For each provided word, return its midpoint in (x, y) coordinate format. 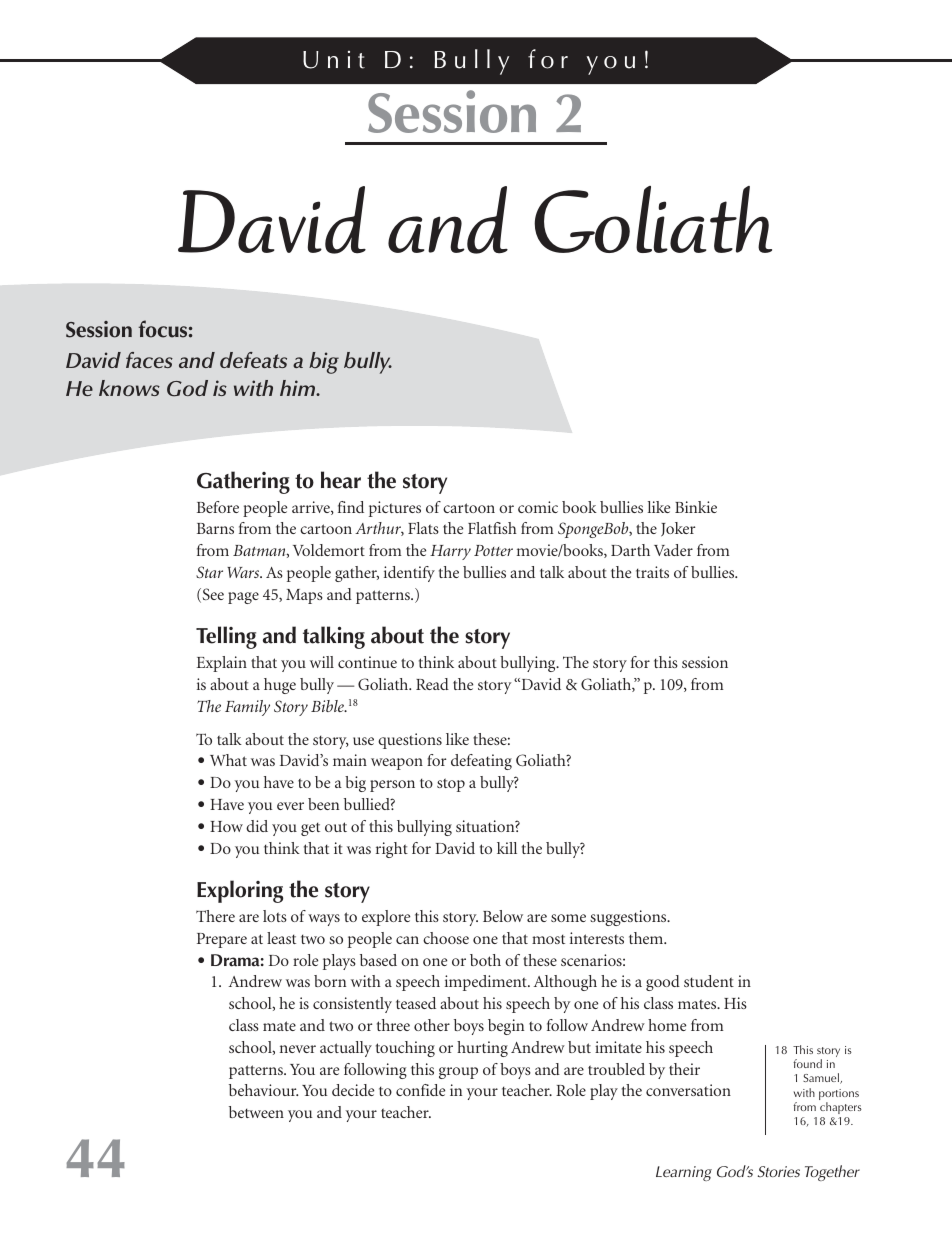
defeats (253, 360)
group (458, 1073)
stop (451, 785)
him (298, 388)
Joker (678, 529)
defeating (481, 762)
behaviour (263, 1090)
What (228, 760)
